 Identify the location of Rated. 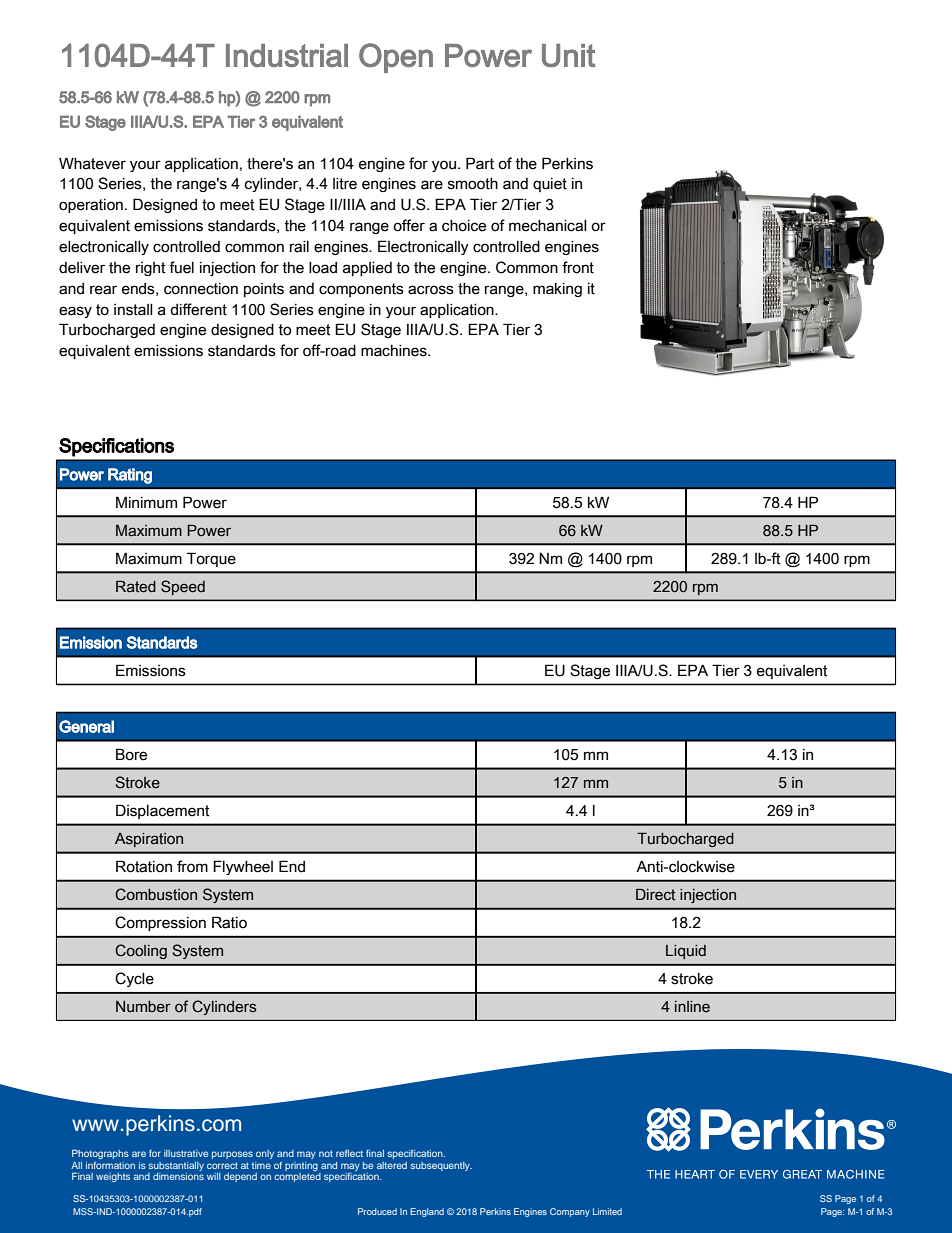
(136, 587).
